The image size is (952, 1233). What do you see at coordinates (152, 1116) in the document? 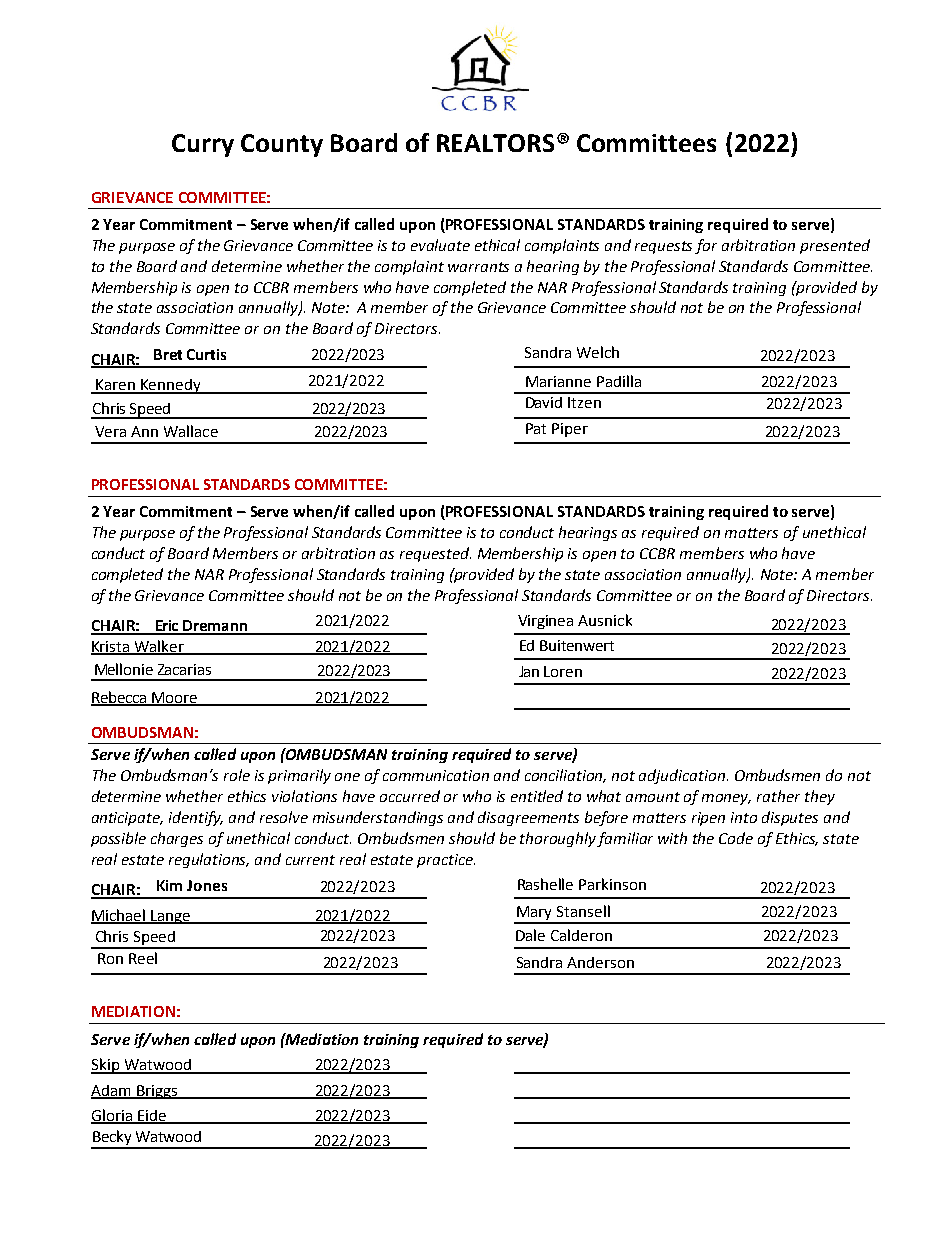
I see `Eide` at bounding box center [152, 1116].
